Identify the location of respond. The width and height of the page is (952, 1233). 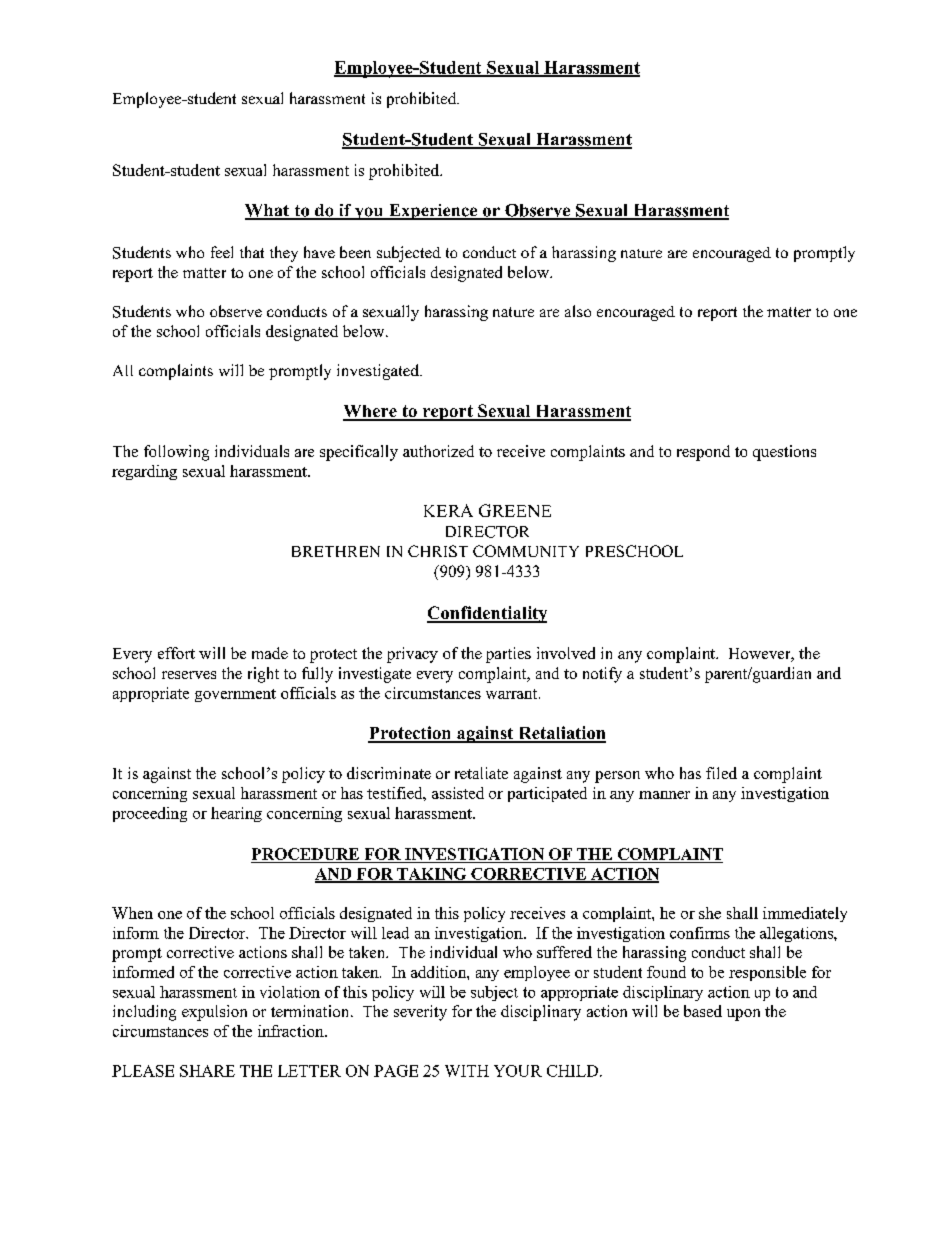
(703, 453).
